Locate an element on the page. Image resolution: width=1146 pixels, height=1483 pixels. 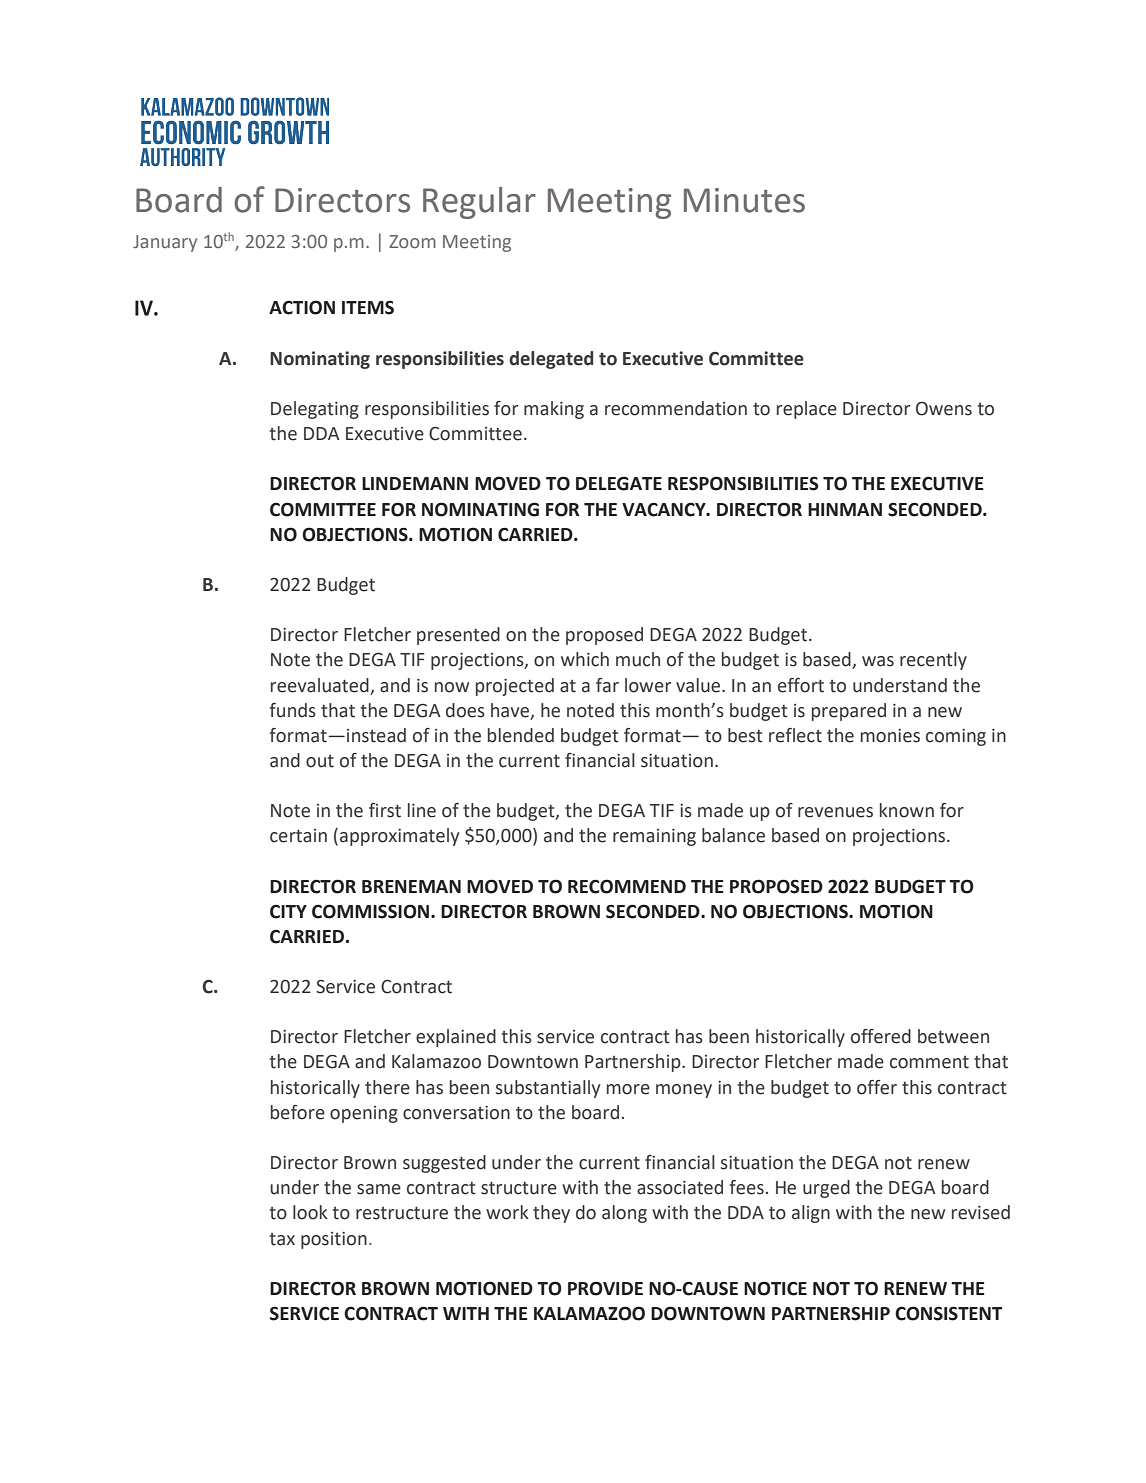
out is located at coordinates (320, 761).
